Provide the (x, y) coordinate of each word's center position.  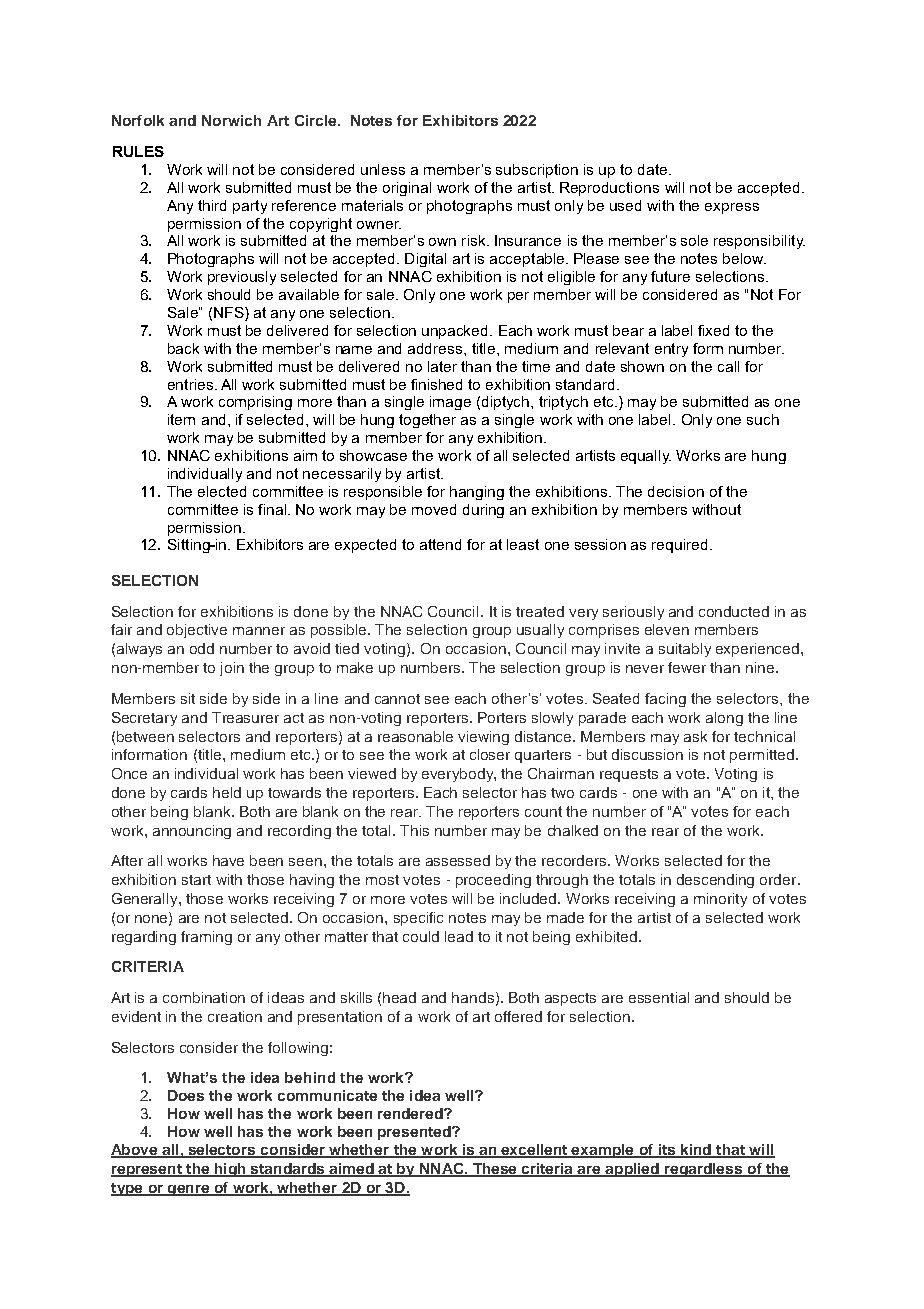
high (230, 1170)
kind (696, 1151)
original (407, 189)
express (732, 208)
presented (415, 1133)
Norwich (231, 120)
